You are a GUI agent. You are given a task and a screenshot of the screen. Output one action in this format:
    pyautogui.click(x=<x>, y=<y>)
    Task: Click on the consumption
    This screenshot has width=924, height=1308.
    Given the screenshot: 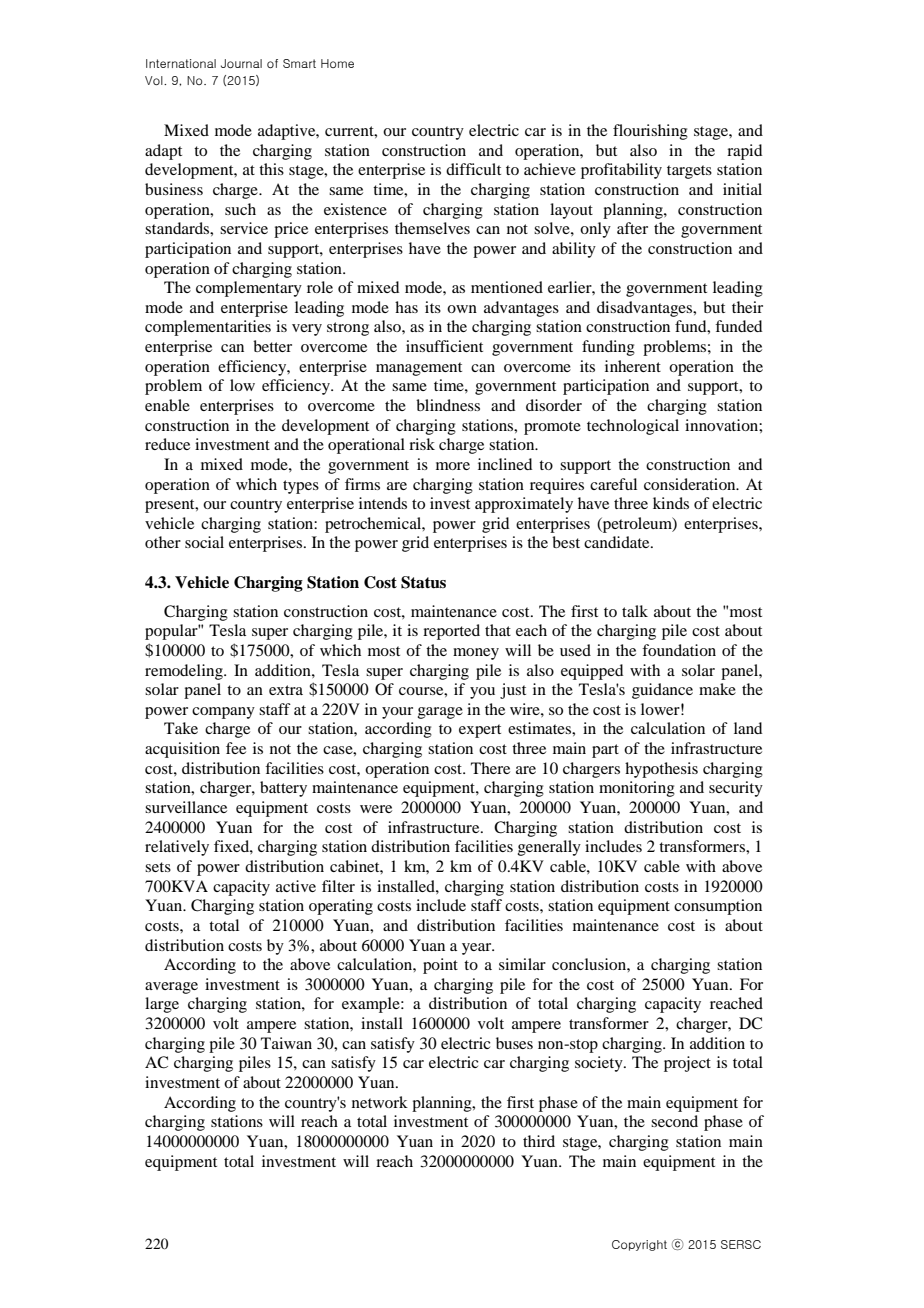 What is the action you would take?
    pyautogui.click(x=718, y=907)
